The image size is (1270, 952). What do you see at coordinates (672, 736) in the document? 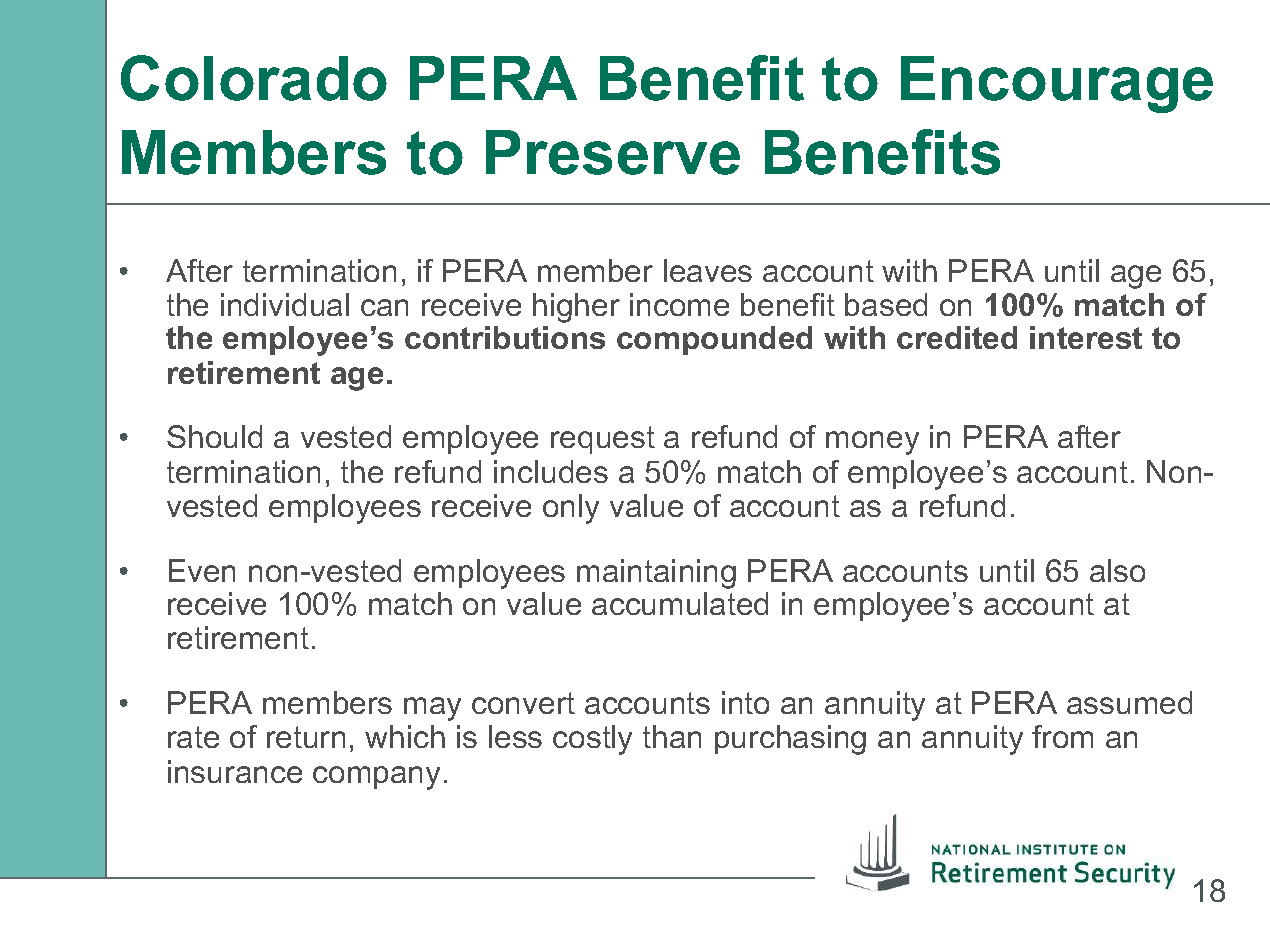
I see `than` at bounding box center [672, 736].
